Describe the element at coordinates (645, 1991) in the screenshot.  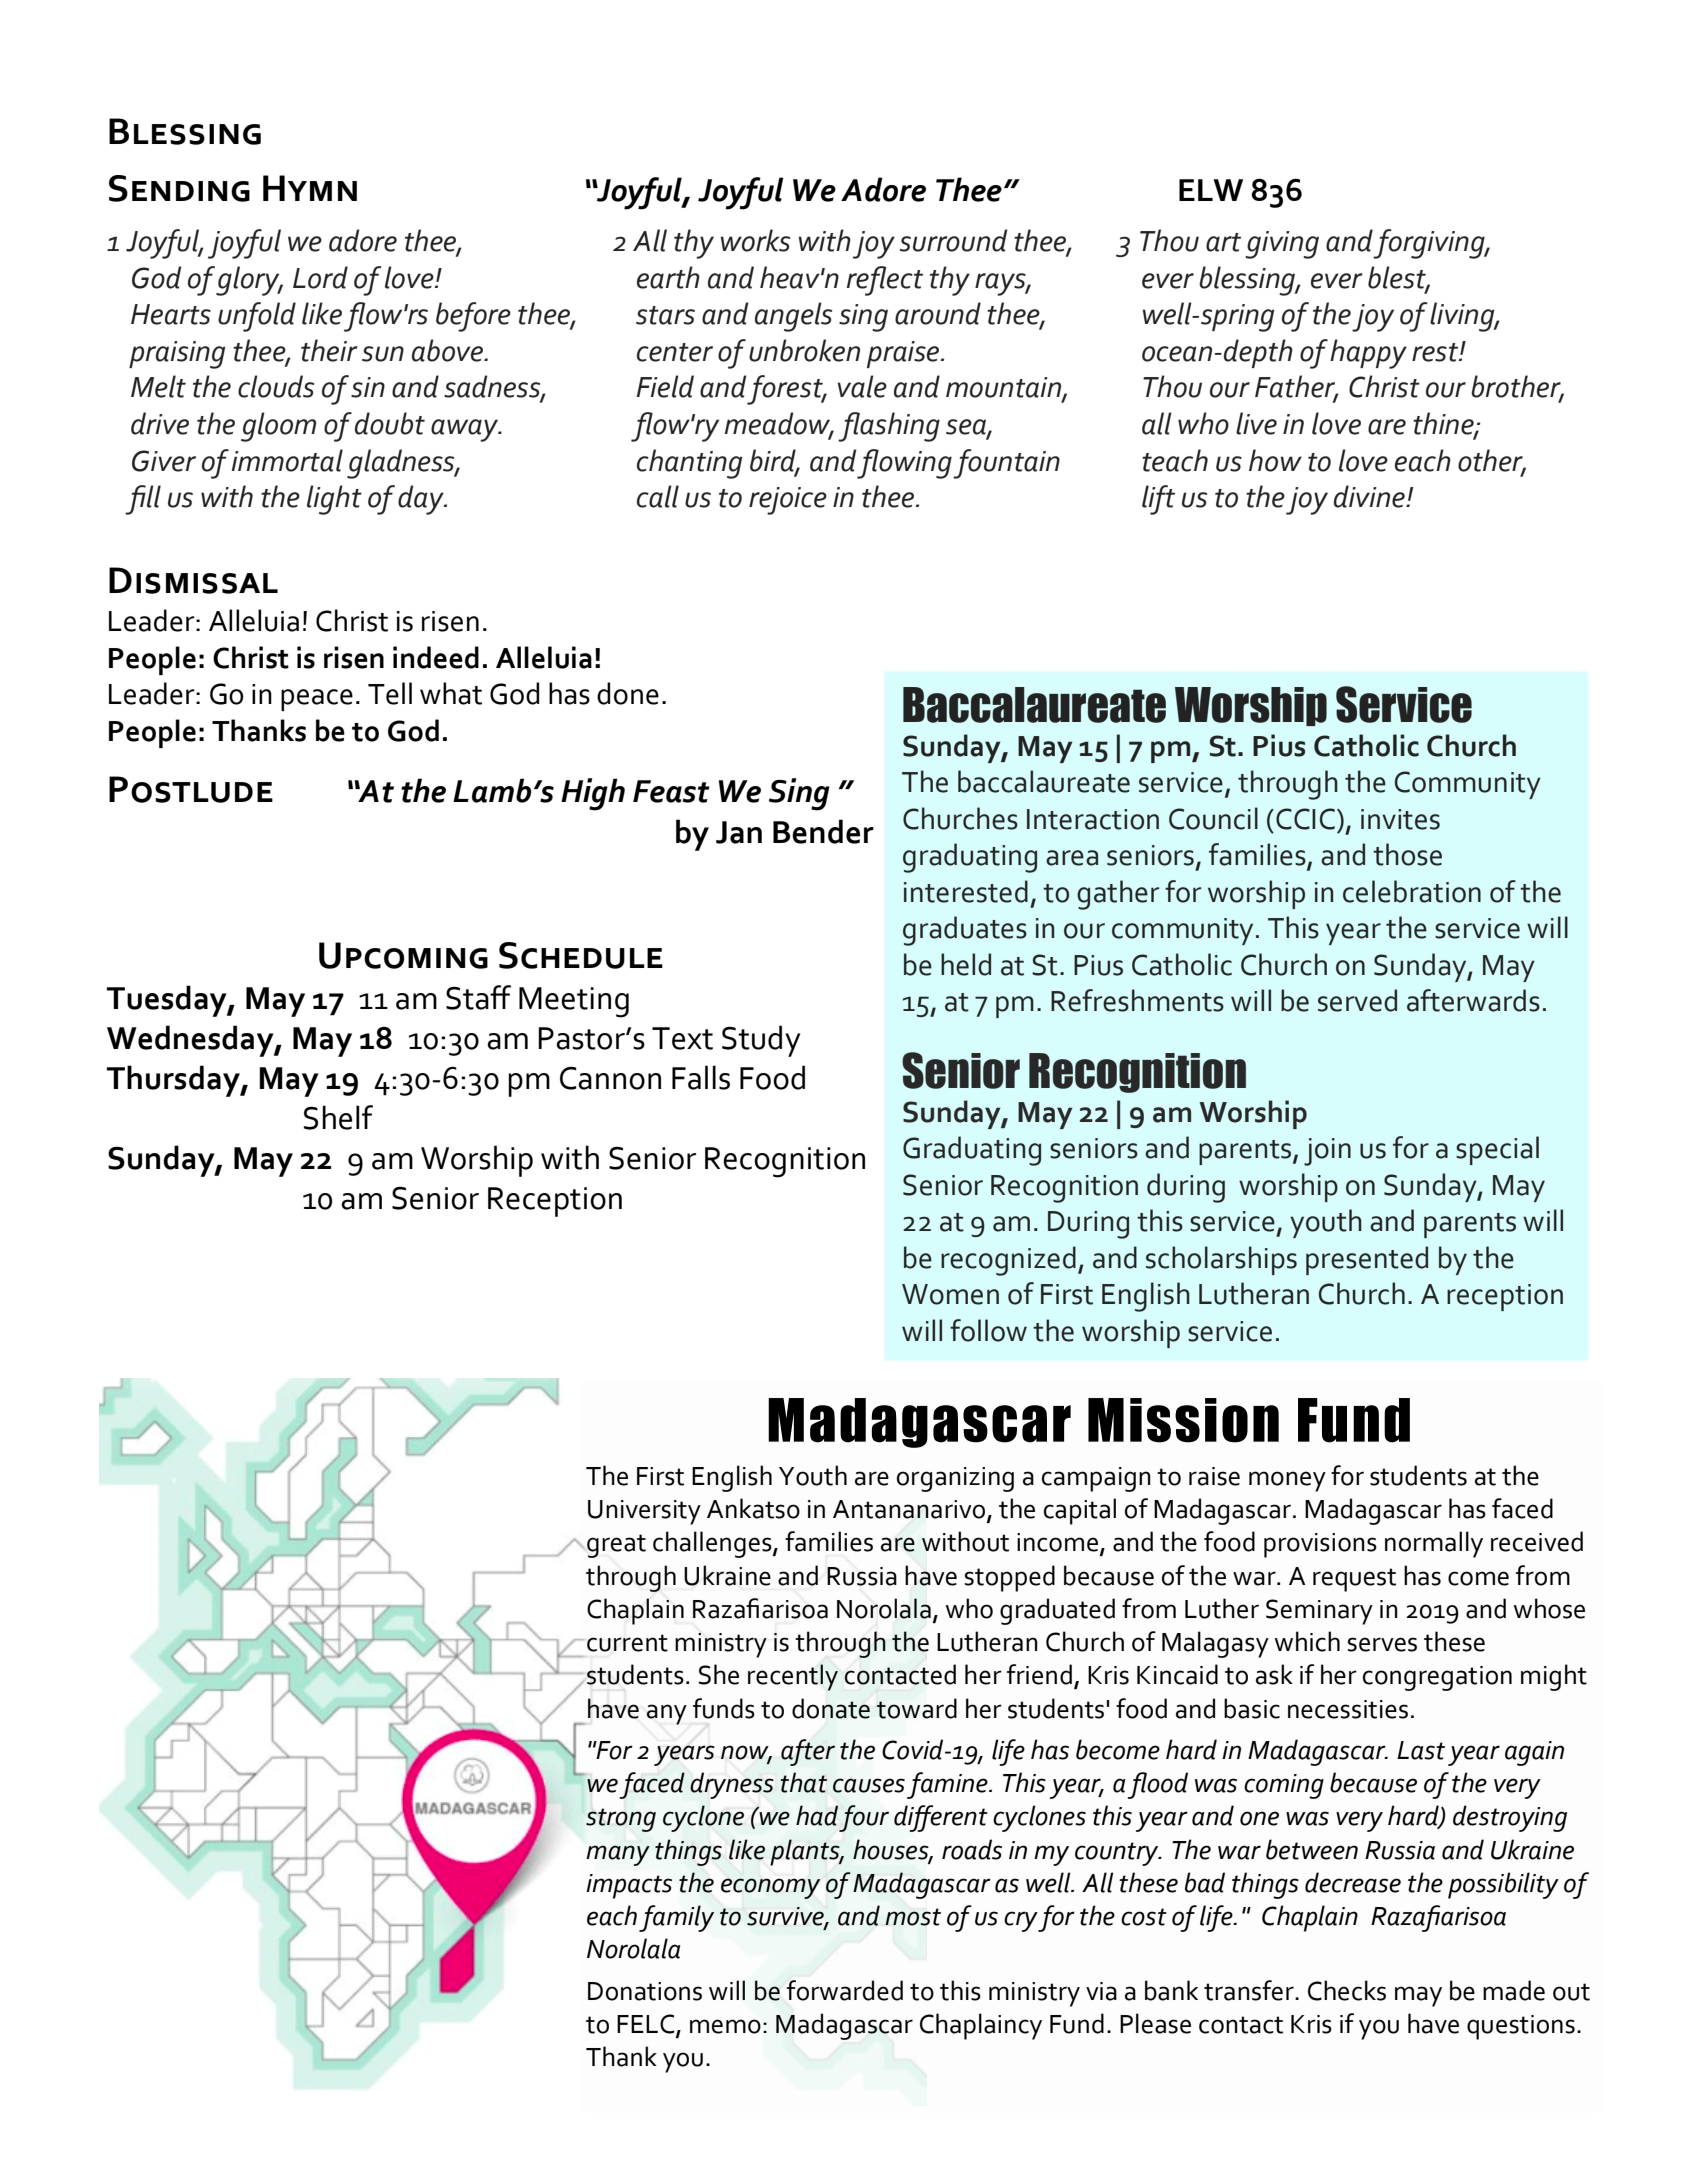
I see `Donations` at that location.
